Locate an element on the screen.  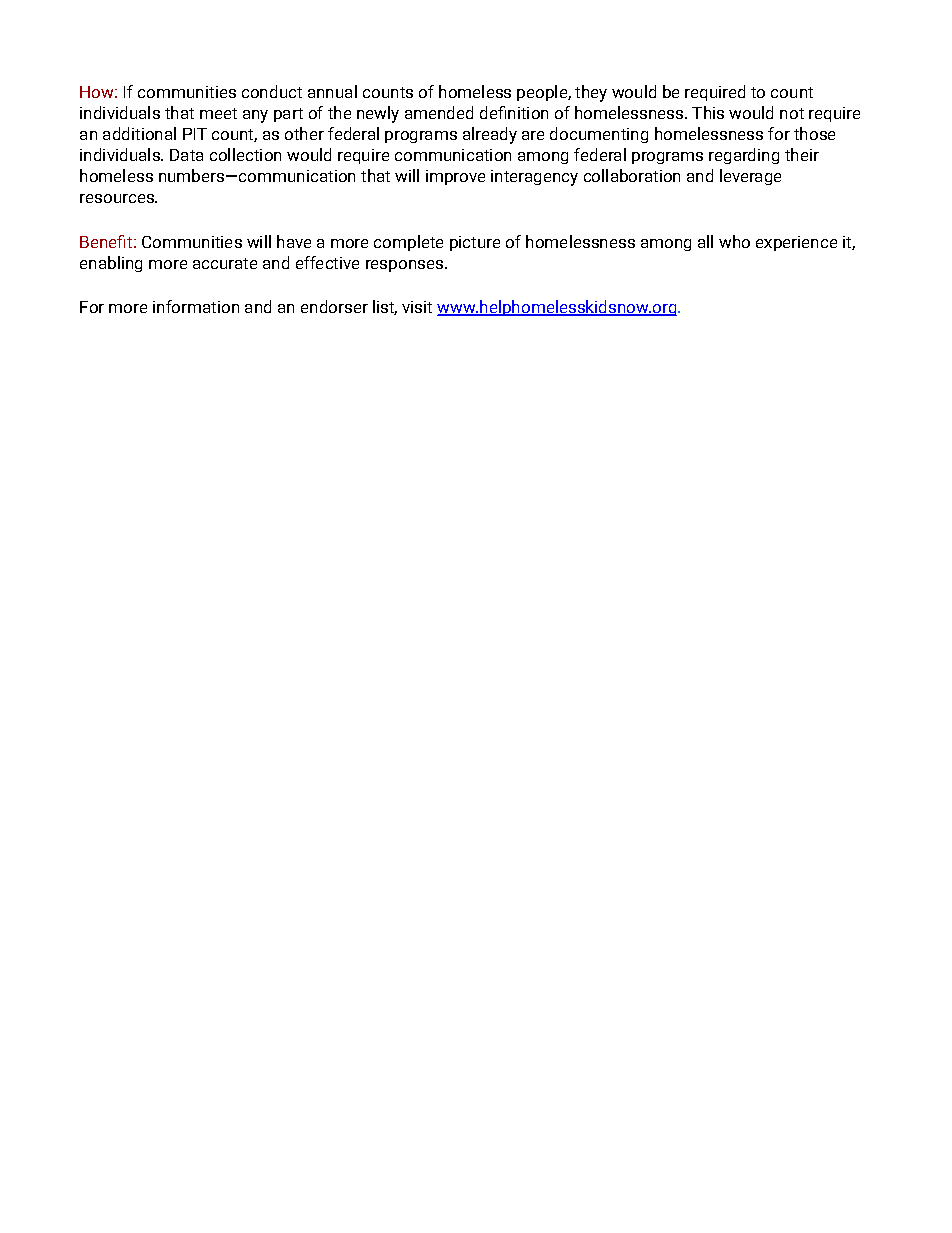
all is located at coordinates (705, 241).
